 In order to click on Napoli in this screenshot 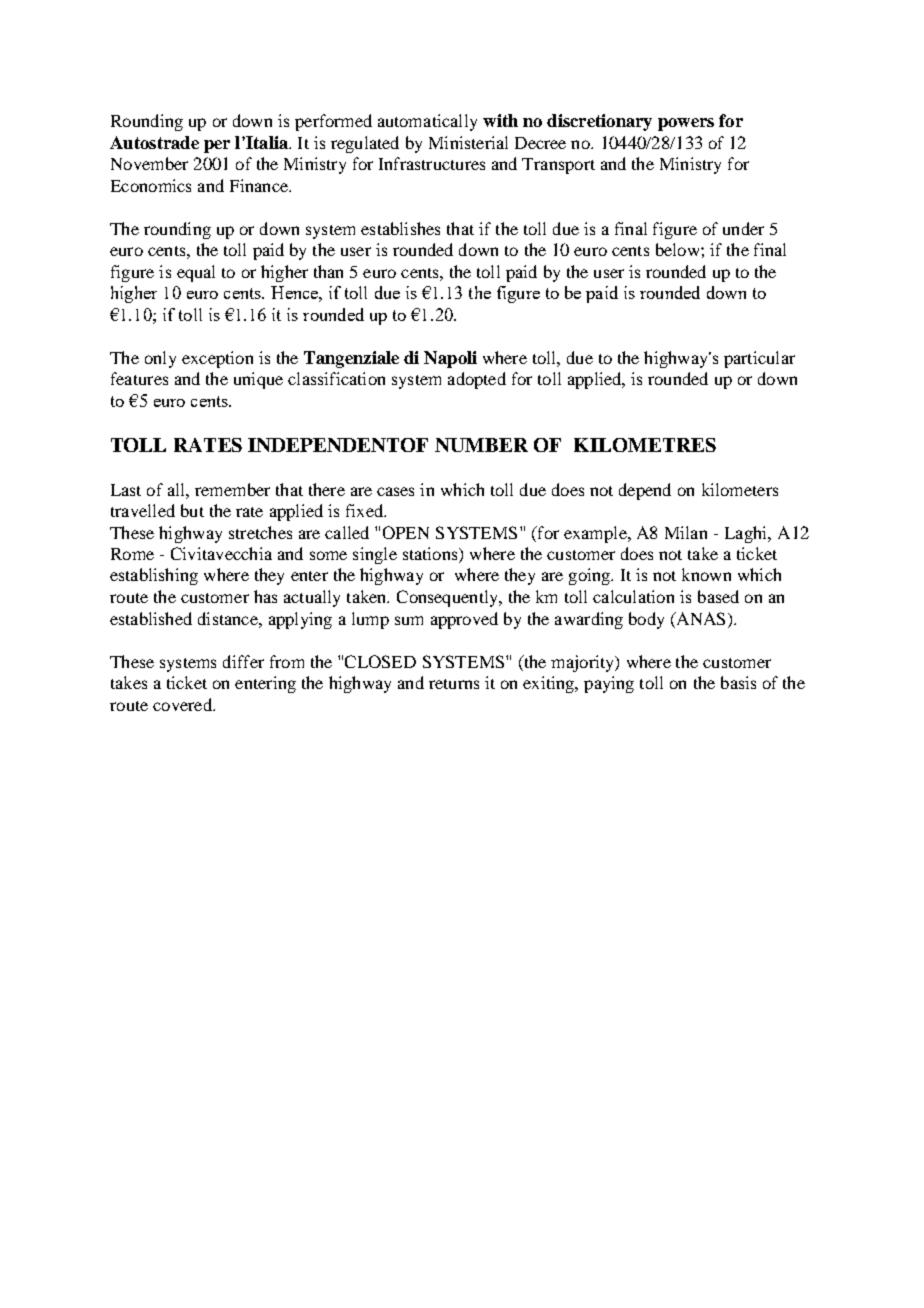, I will do `click(450, 359)`.
